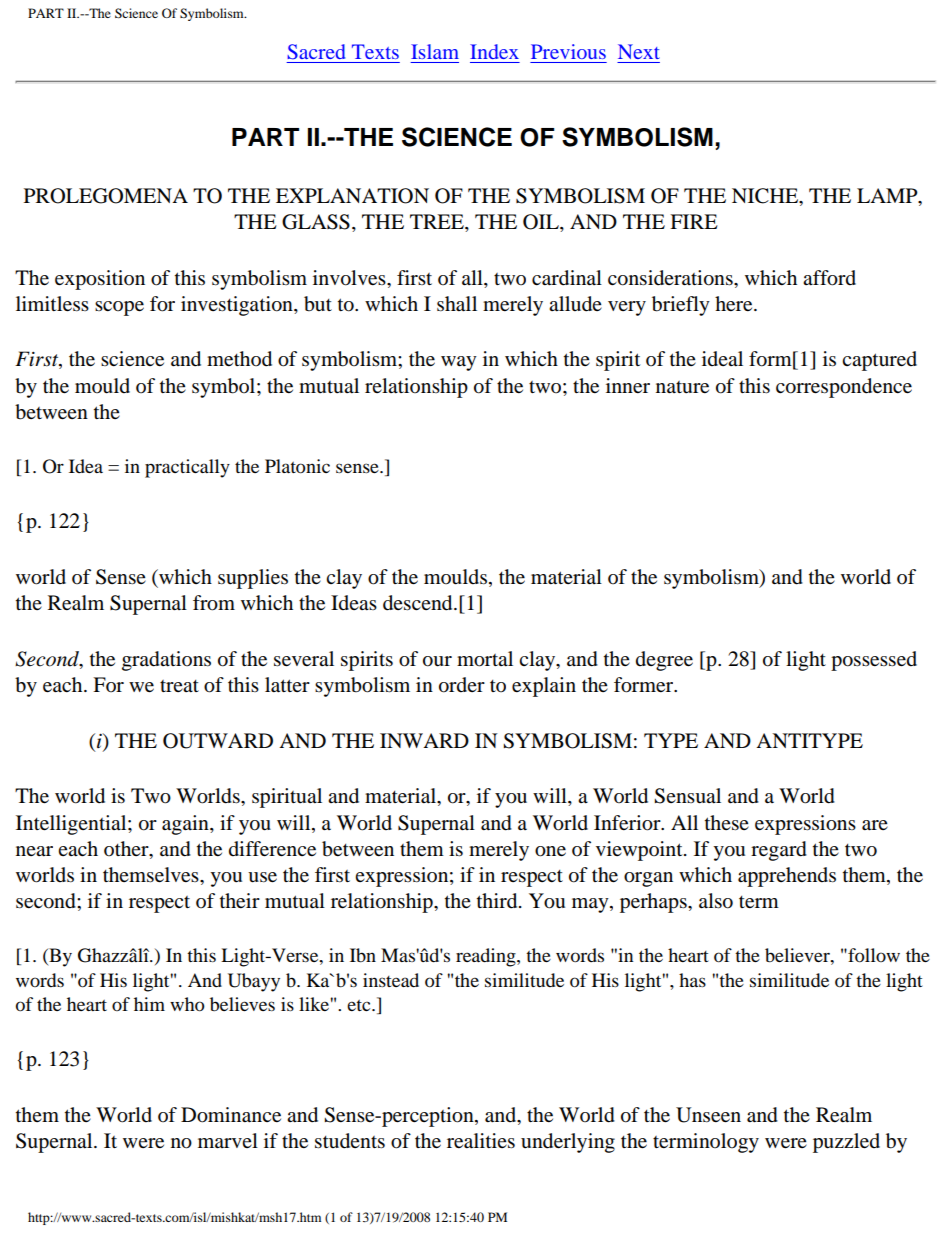 The height and width of the screenshot is (1233, 952). I want to click on practically, so click(187, 468).
